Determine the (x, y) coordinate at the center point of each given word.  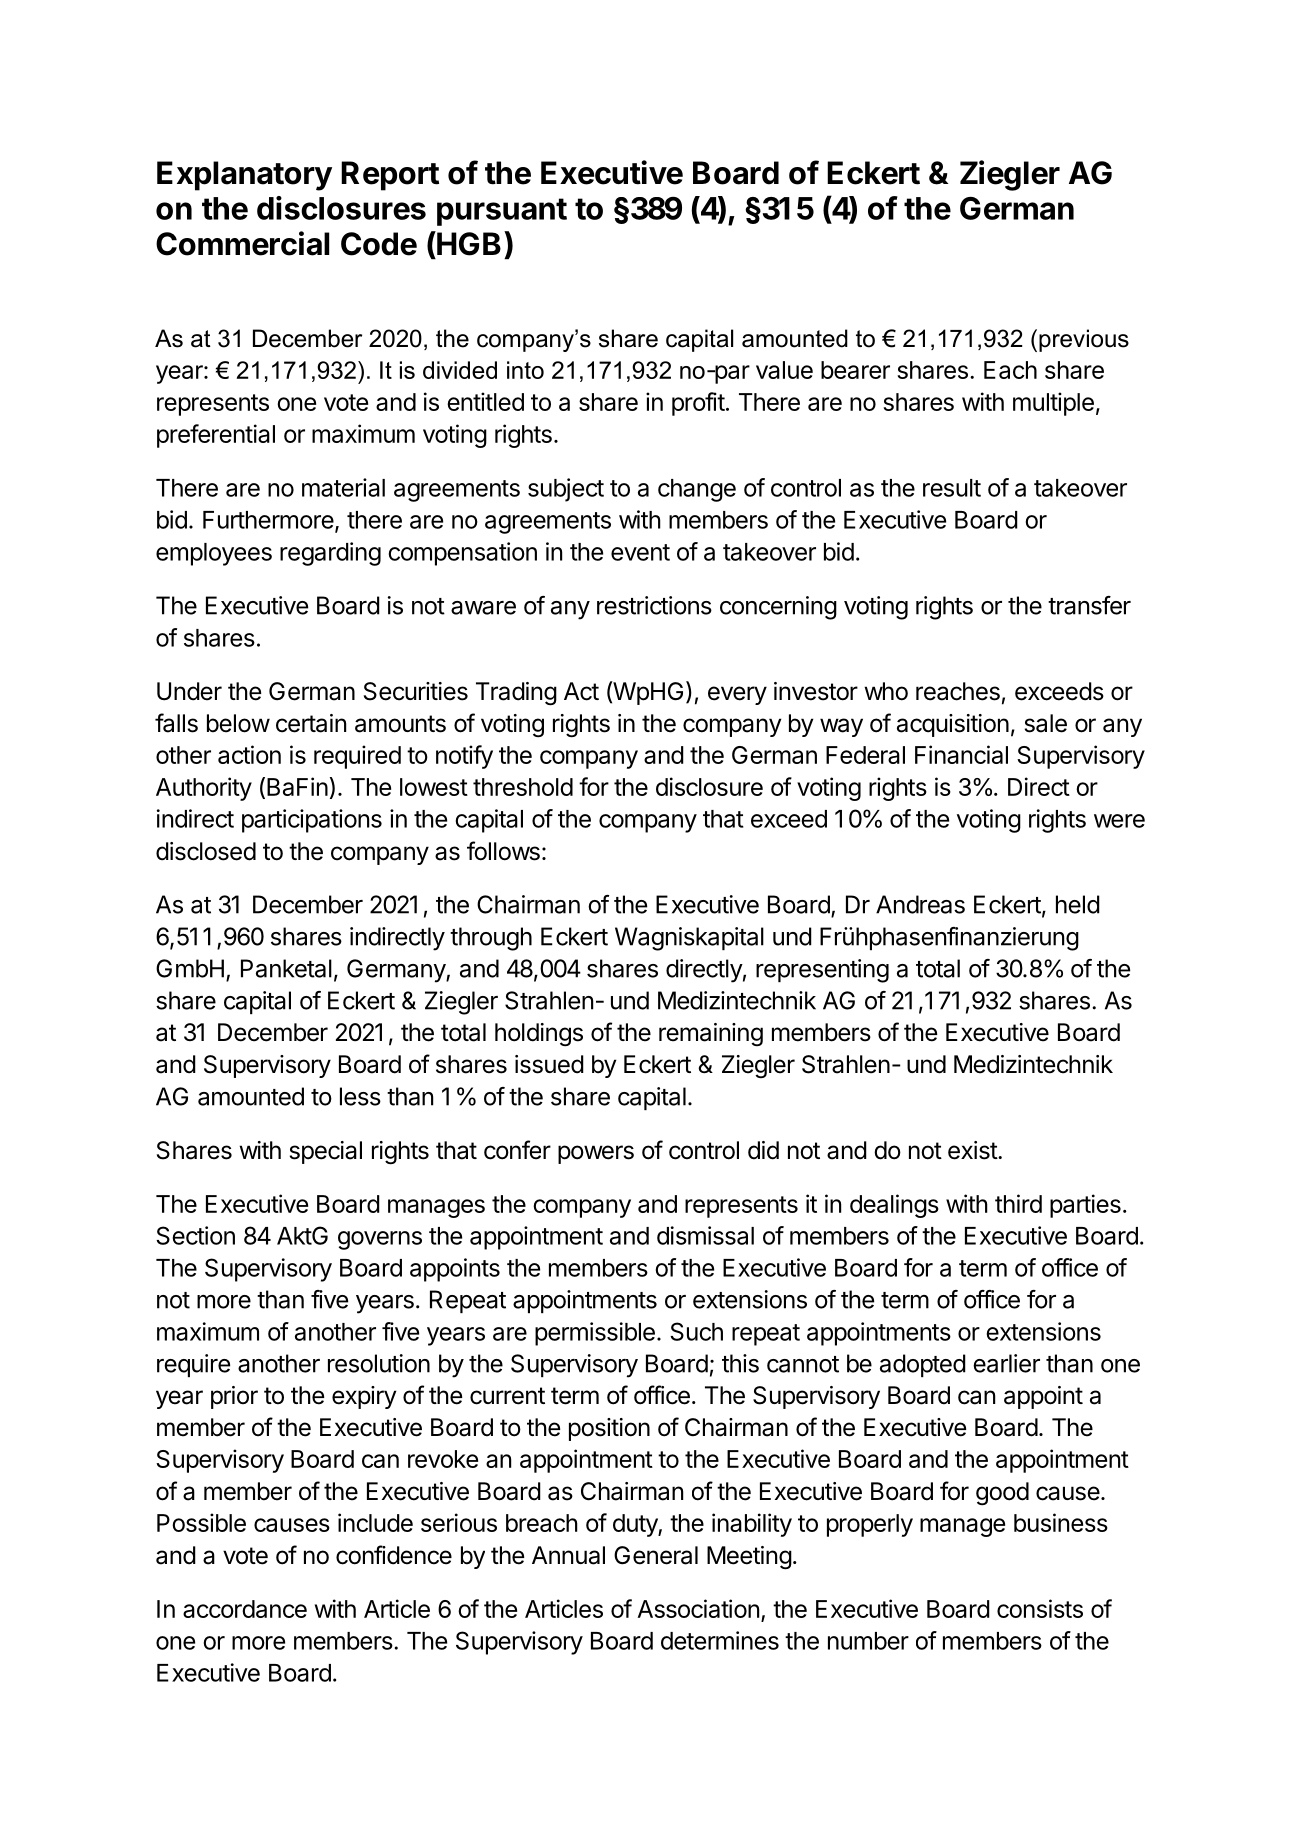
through (491, 939)
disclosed (206, 851)
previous (1084, 340)
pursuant (502, 212)
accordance (245, 1609)
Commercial (242, 243)
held (1078, 904)
